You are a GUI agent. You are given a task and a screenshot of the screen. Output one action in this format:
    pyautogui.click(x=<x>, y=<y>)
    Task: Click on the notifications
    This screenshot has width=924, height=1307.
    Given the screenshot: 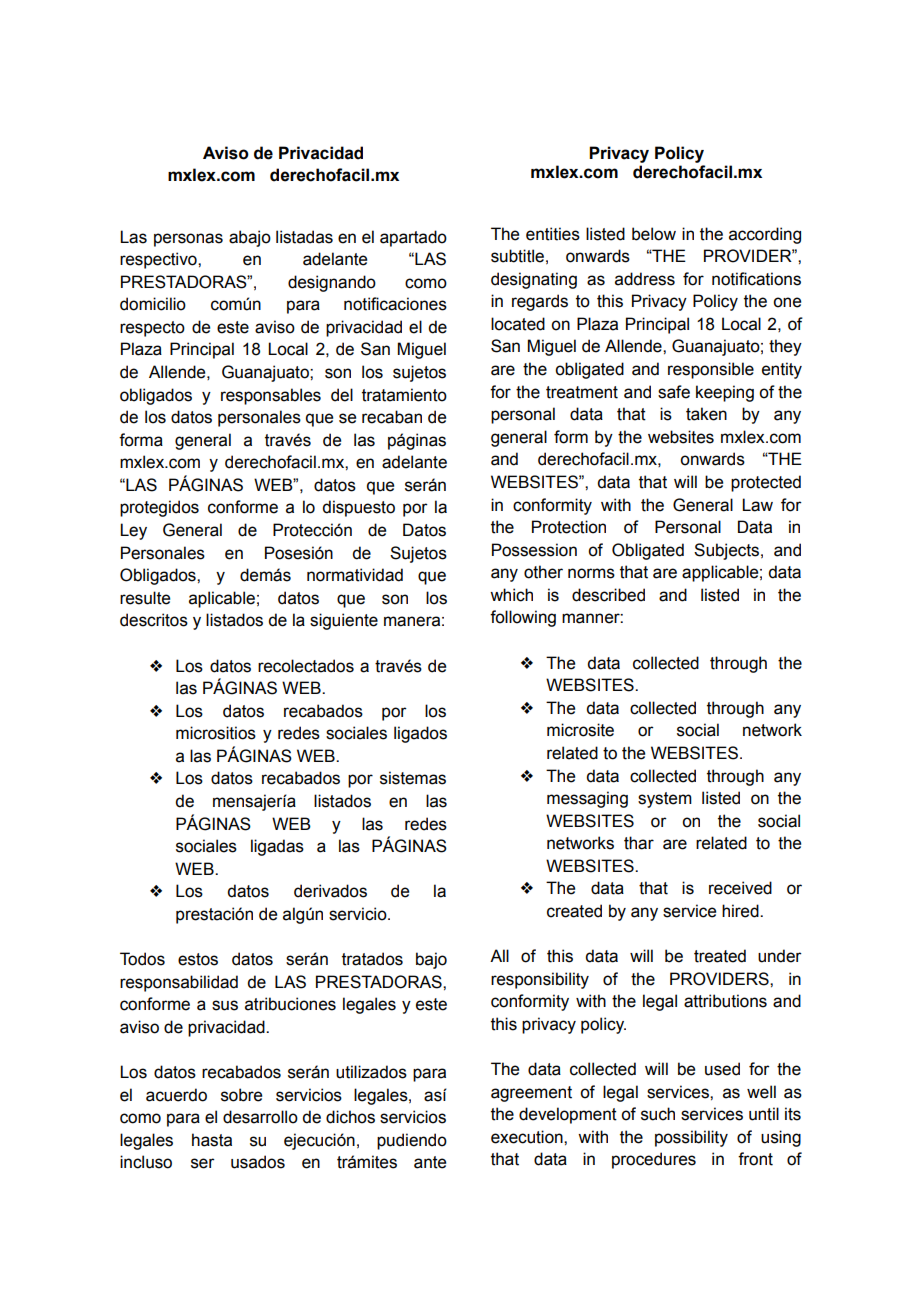 What is the action you would take?
    pyautogui.click(x=756, y=279)
